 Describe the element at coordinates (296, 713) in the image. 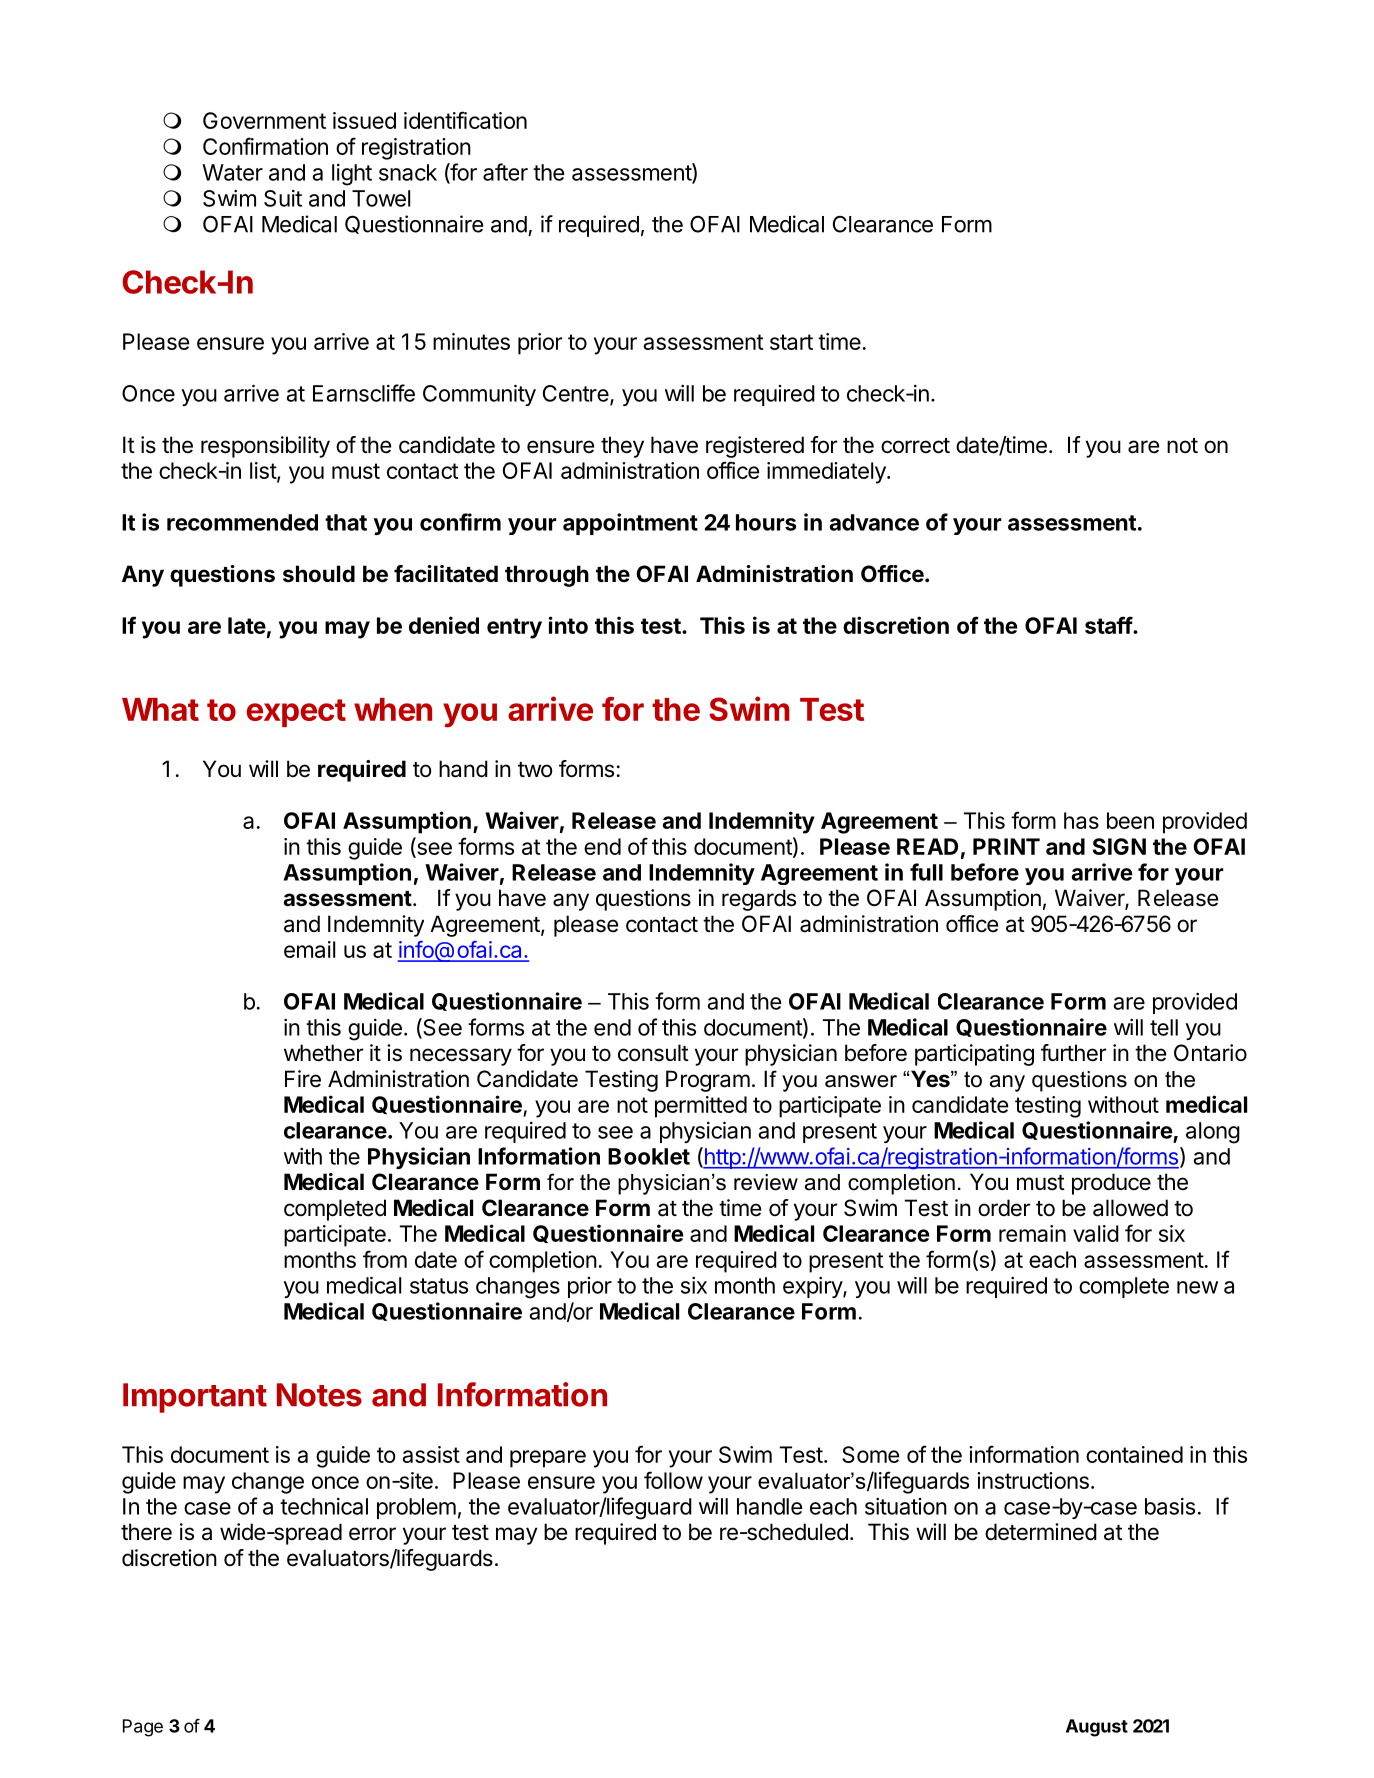

I see `expect` at that location.
